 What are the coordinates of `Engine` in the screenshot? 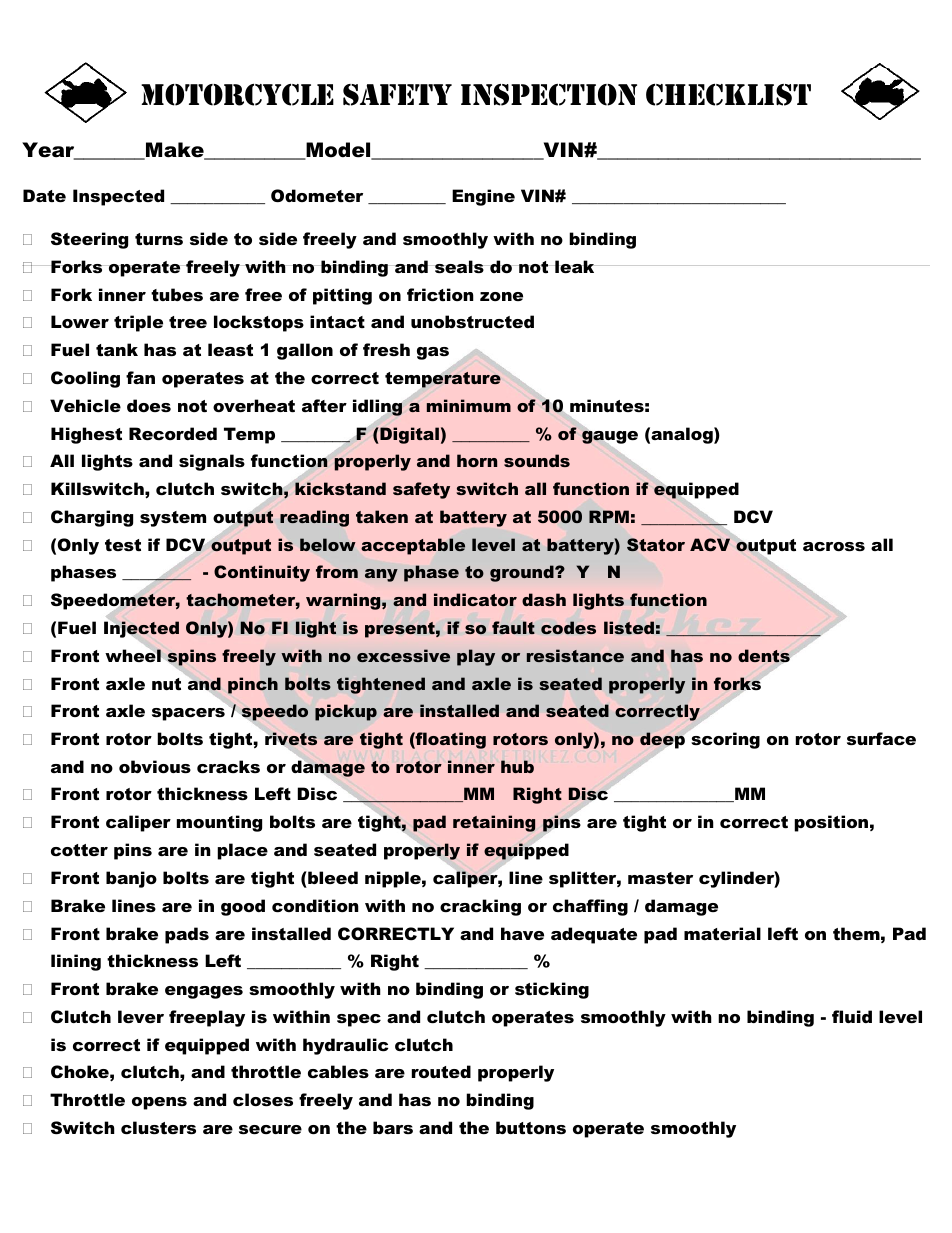 It's located at (483, 197).
